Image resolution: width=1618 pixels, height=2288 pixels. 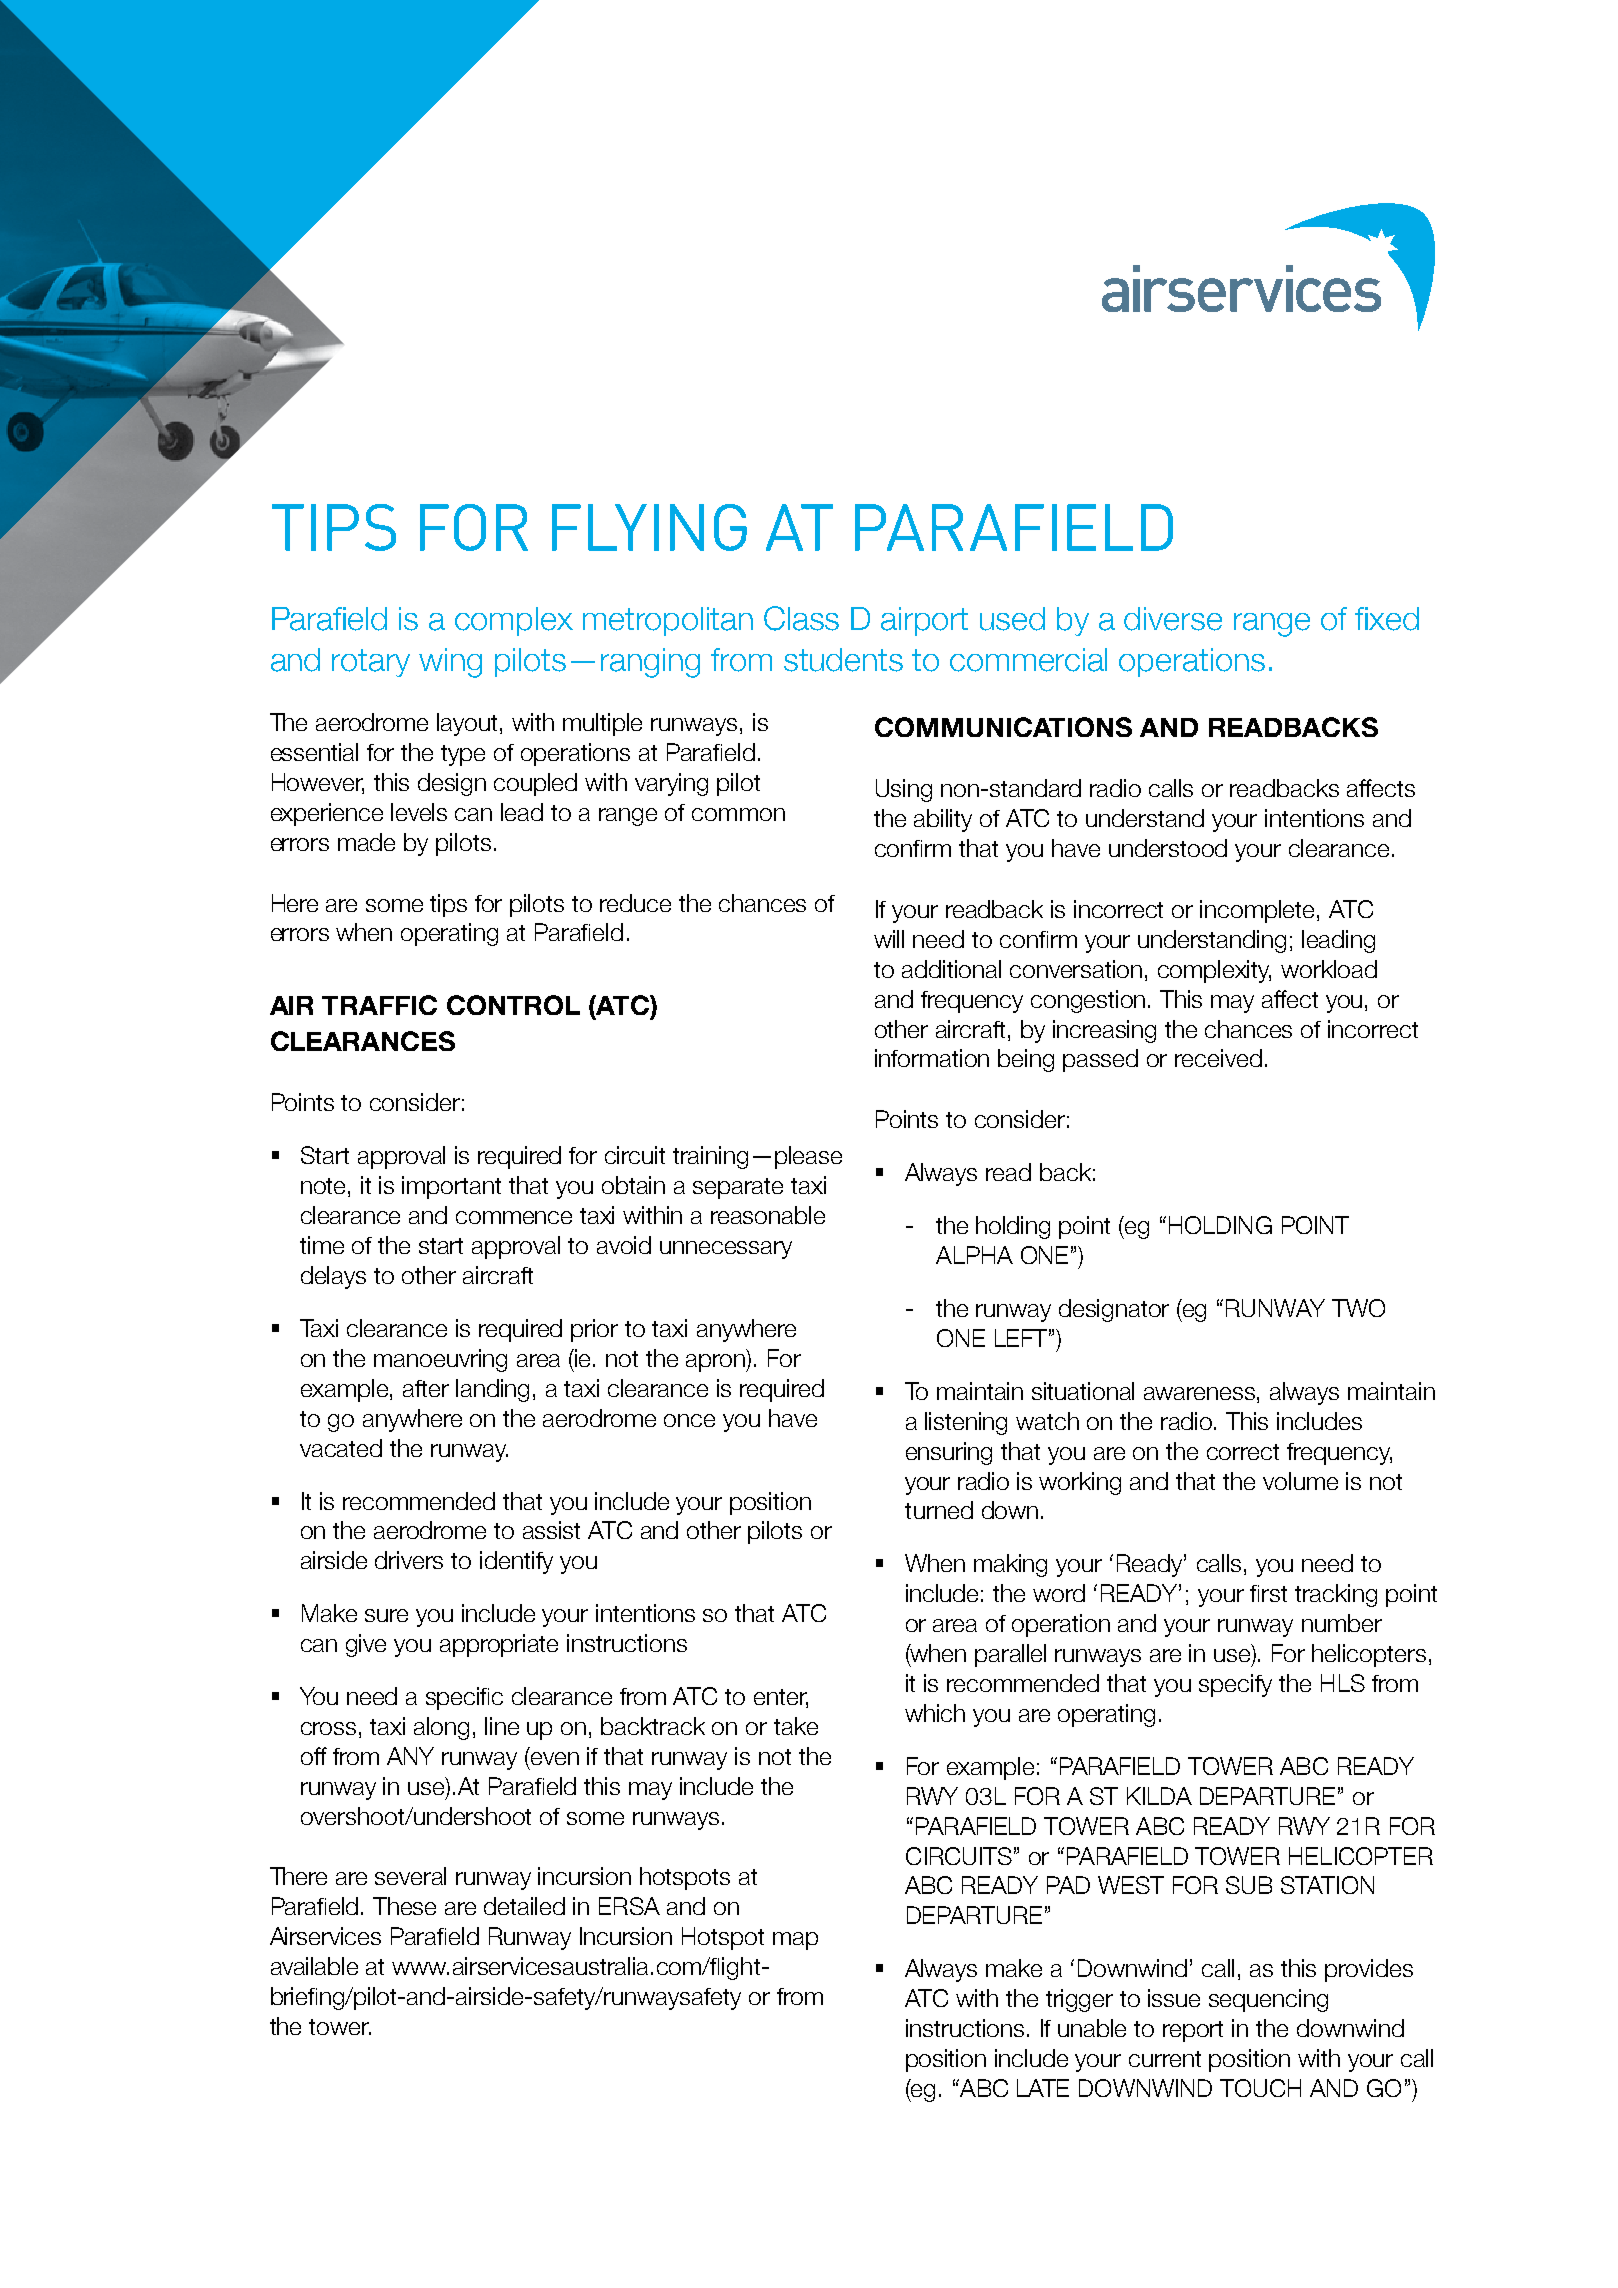 What do you see at coordinates (1358, 1308) in the screenshot?
I see `TWO` at bounding box center [1358, 1308].
